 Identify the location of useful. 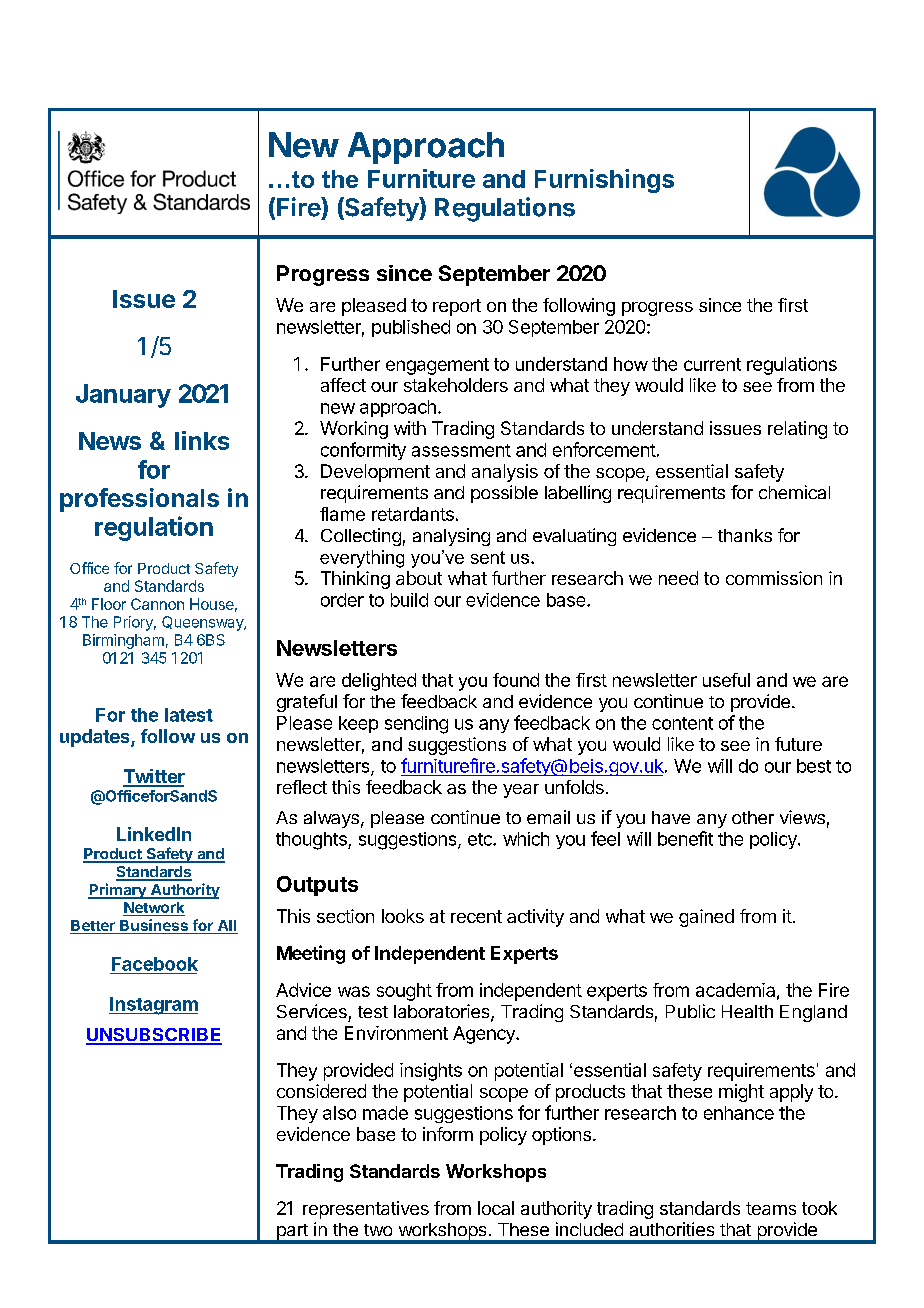
(726, 680).
